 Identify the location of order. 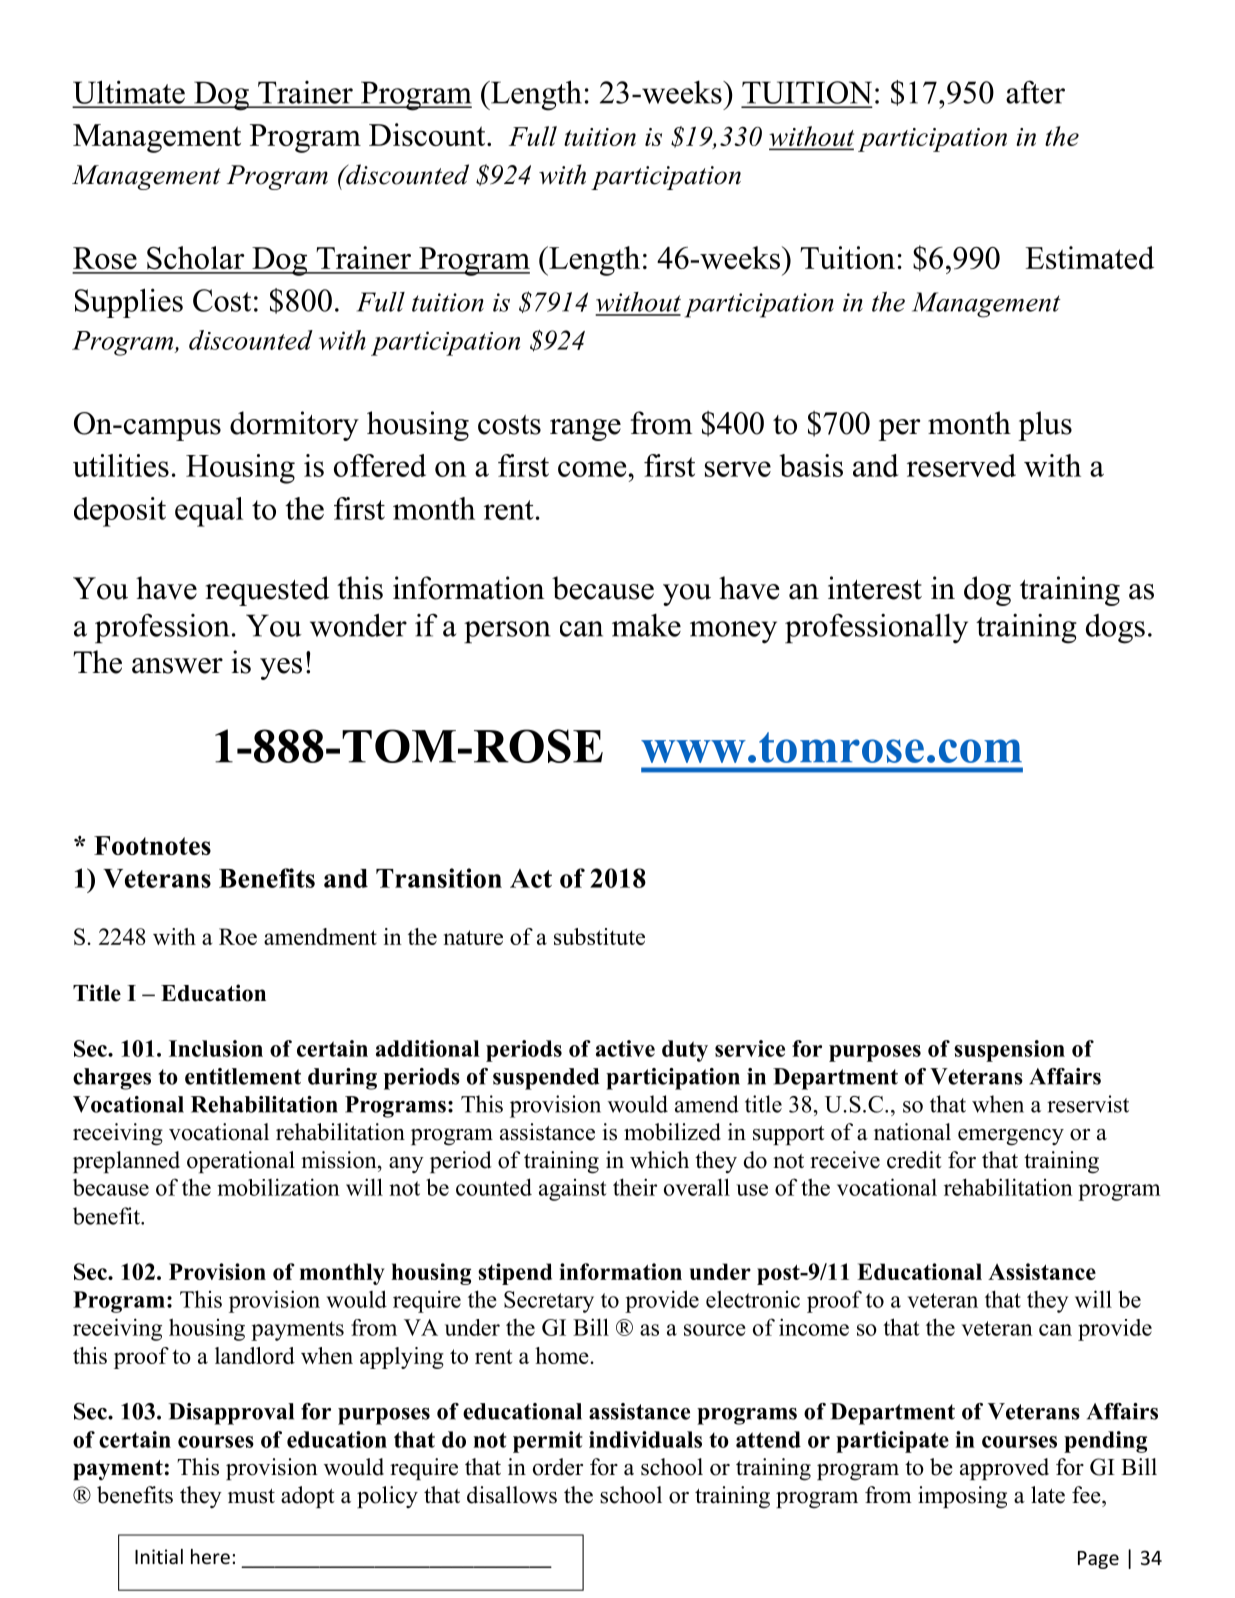
(558, 1467).
